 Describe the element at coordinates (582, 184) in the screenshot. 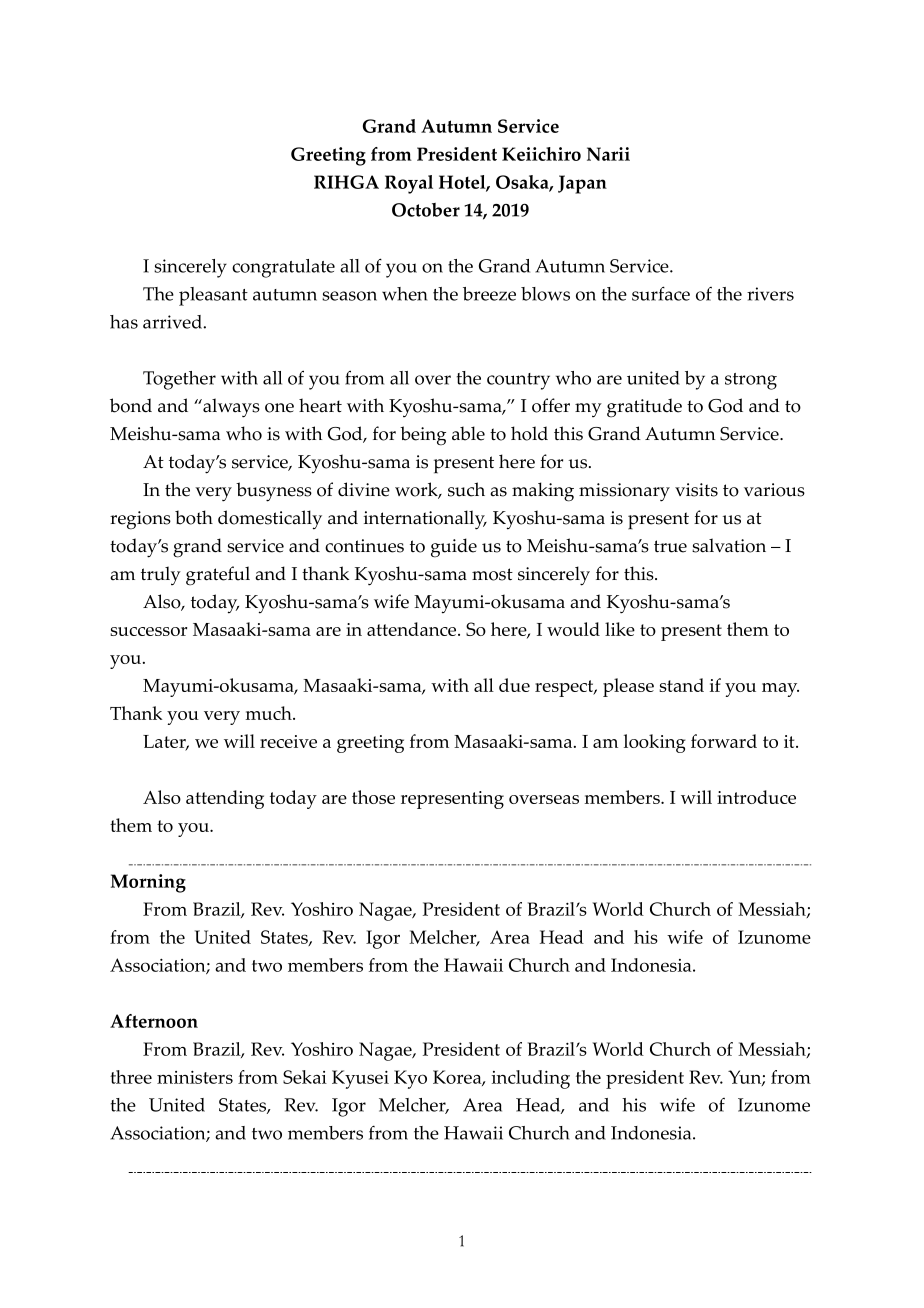

I see `Japan` at that location.
